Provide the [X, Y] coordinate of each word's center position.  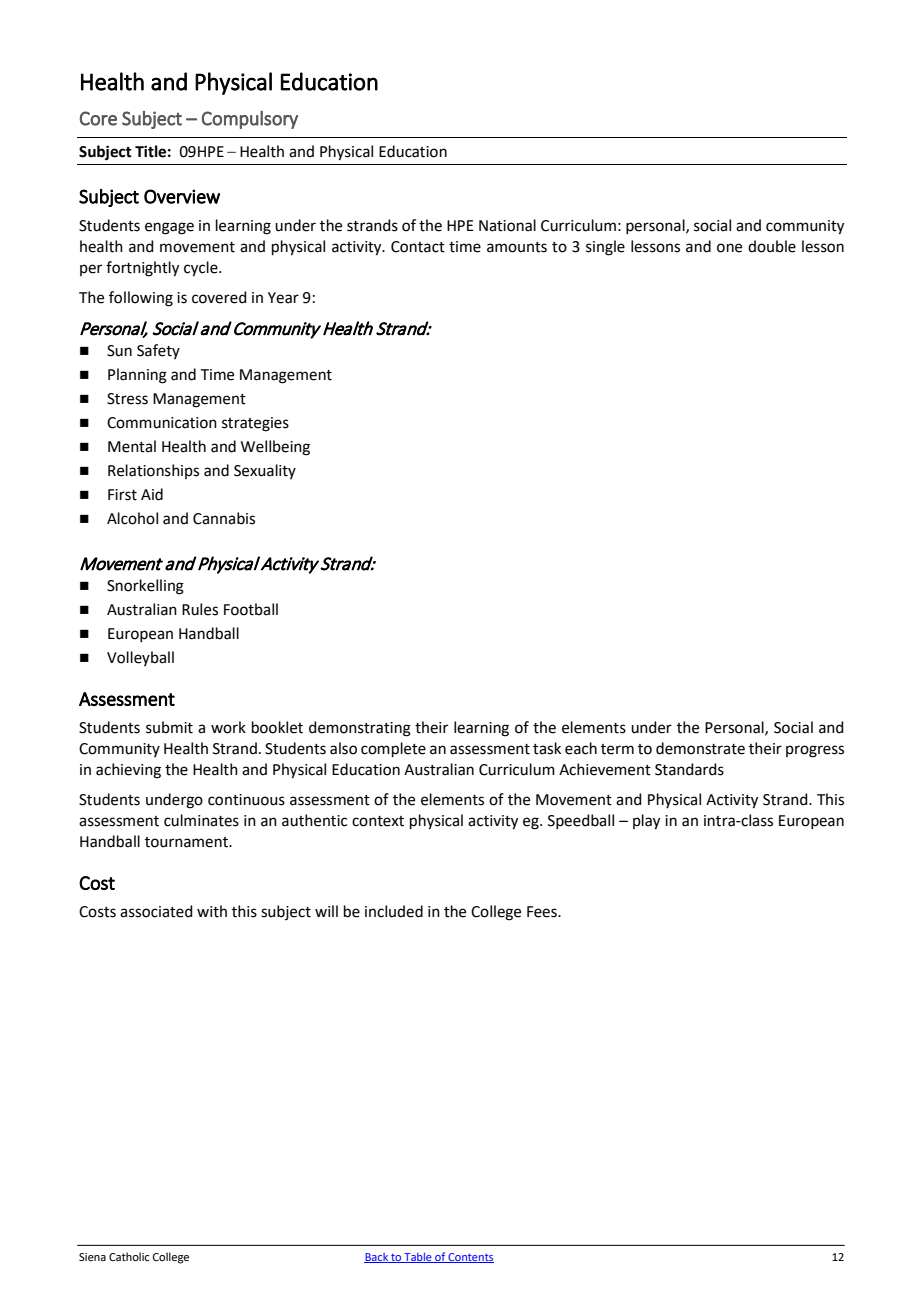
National [507, 225]
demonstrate [700, 748]
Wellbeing [275, 448]
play [646, 822]
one [729, 248]
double [772, 246]
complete [393, 749]
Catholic [129, 1256]
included [394, 911]
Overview [182, 196]
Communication [162, 423]
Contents [470, 1258]
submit [169, 727]
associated [156, 911]
